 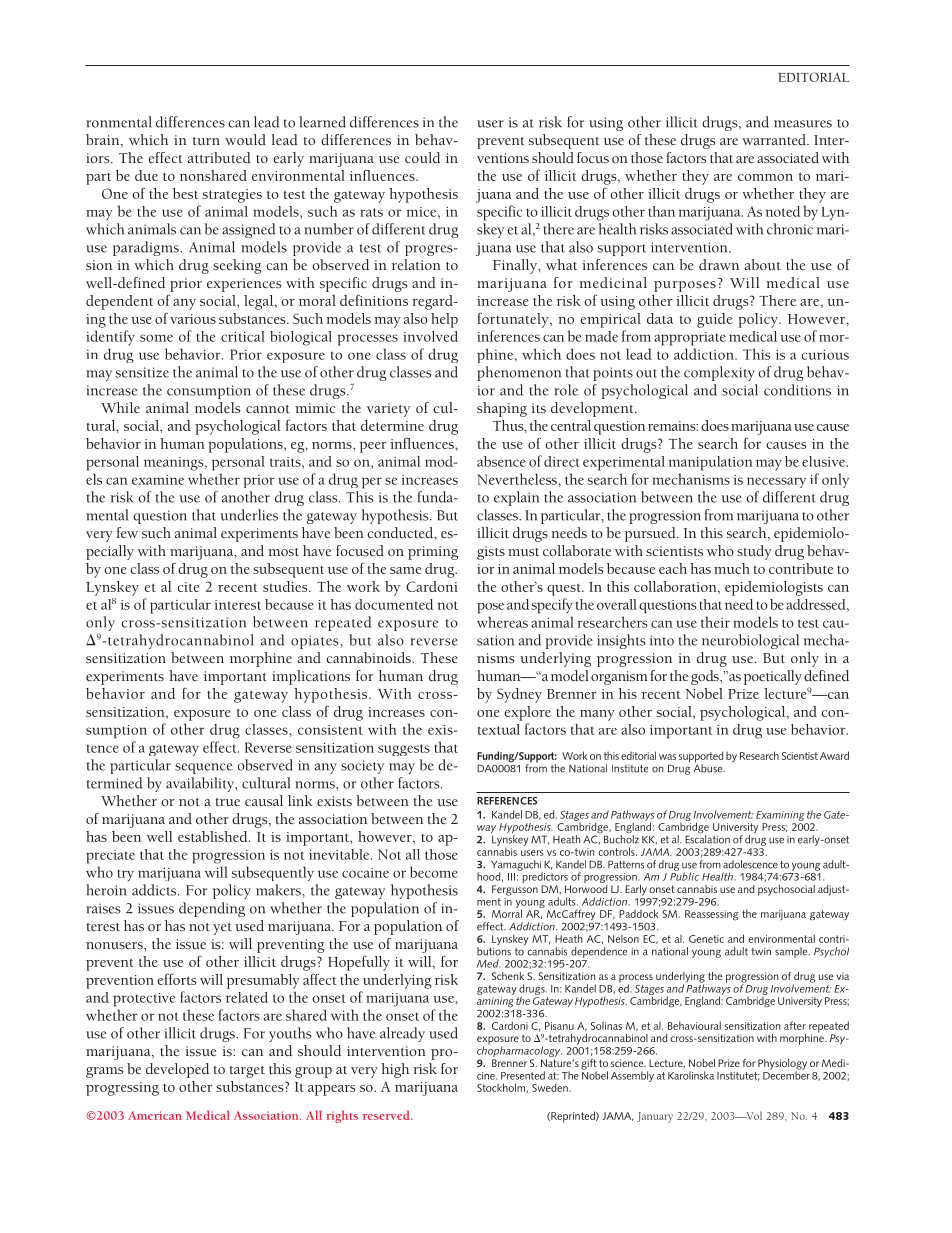 I want to click on warranted, so click(x=775, y=139).
